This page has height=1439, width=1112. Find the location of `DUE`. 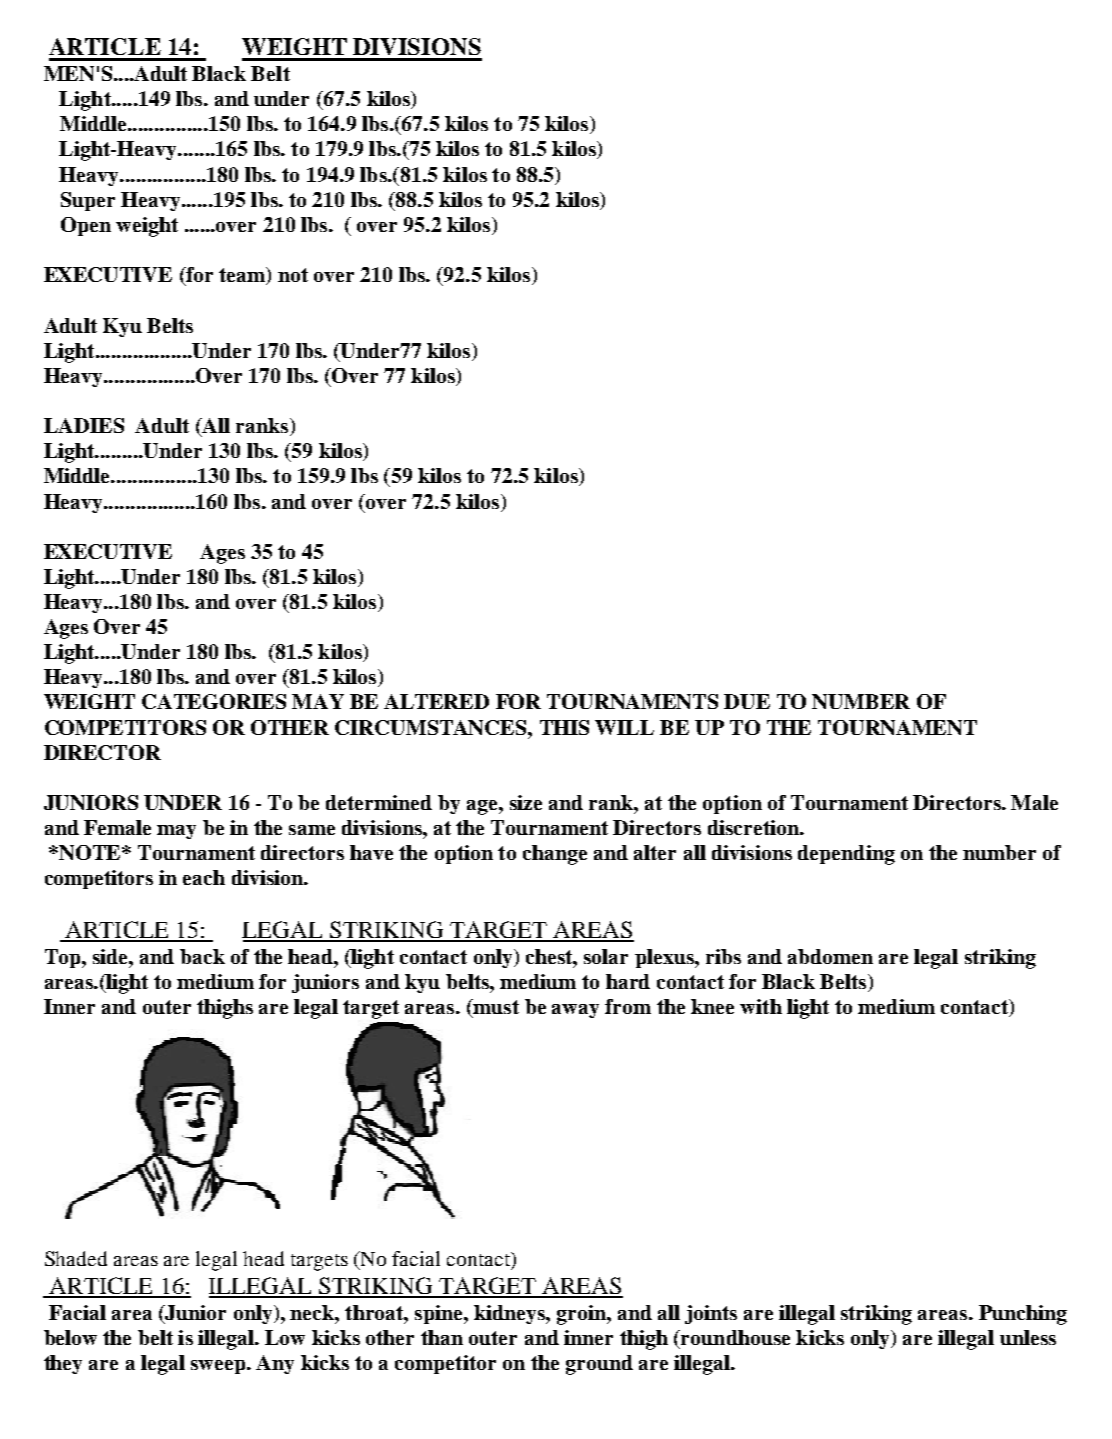

DUE is located at coordinates (747, 701).
